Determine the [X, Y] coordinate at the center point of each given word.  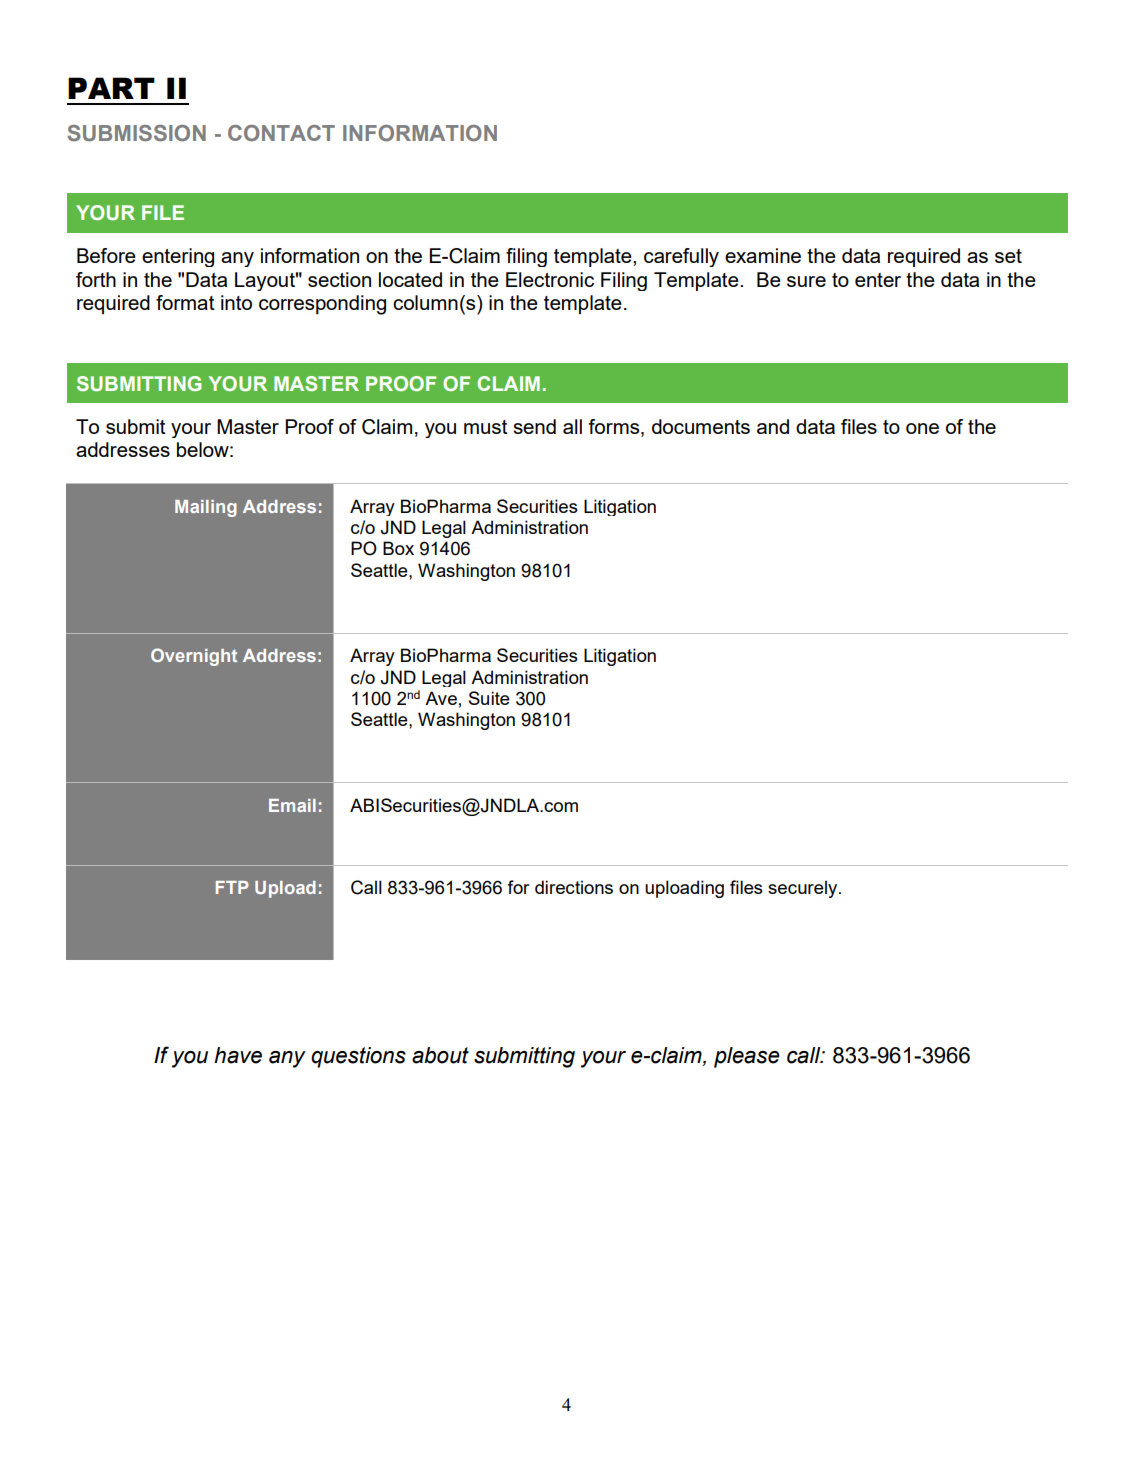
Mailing [206, 508]
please [747, 1057]
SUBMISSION [136, 133]
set [1008, 256]
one [922, 428]
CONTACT [281, 133]
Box [398, 548]
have [238, 1055]
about [440, 1055]
